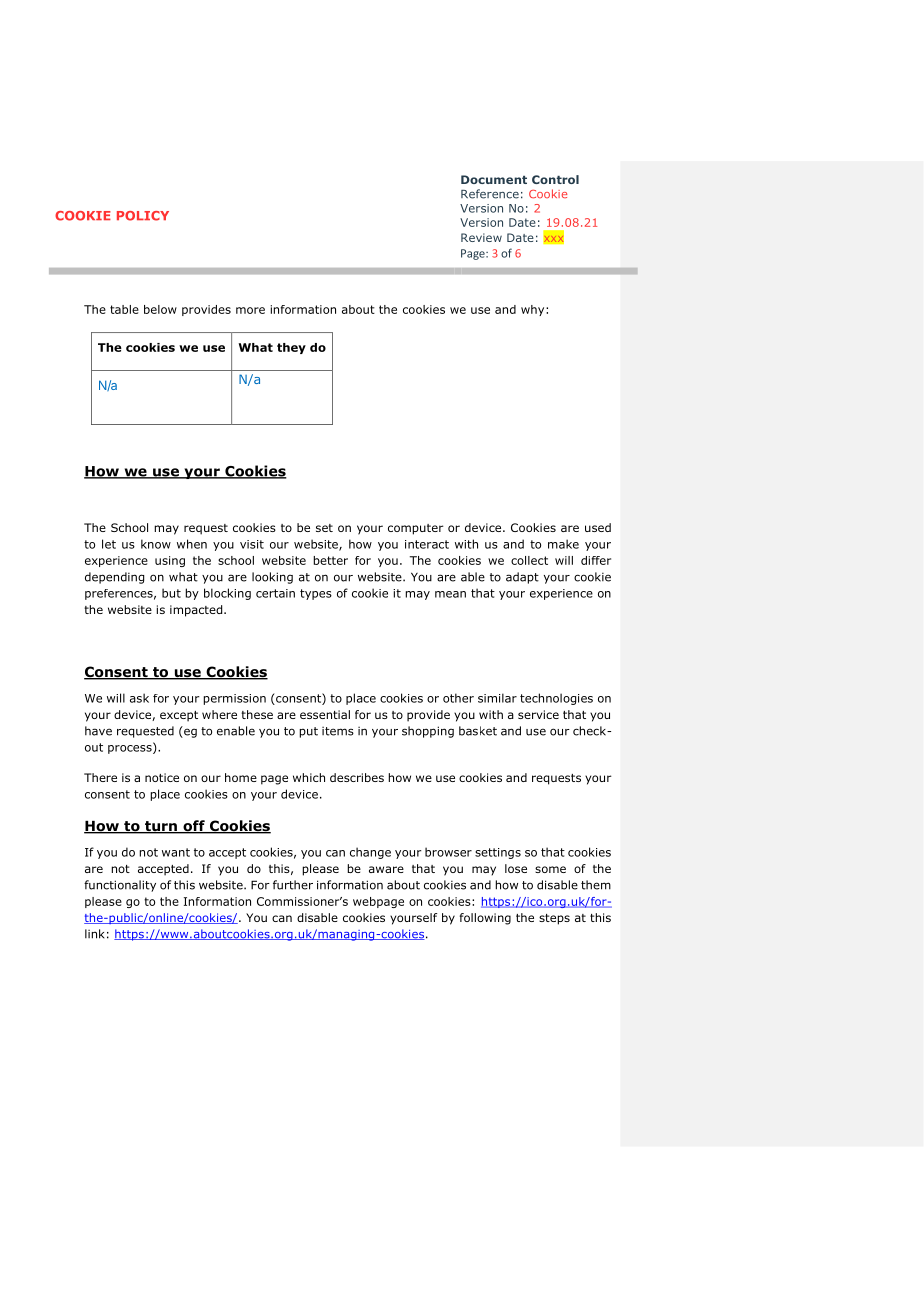  Describe the element at coordinates (170, 561) in the page. I see `using` at that location.
